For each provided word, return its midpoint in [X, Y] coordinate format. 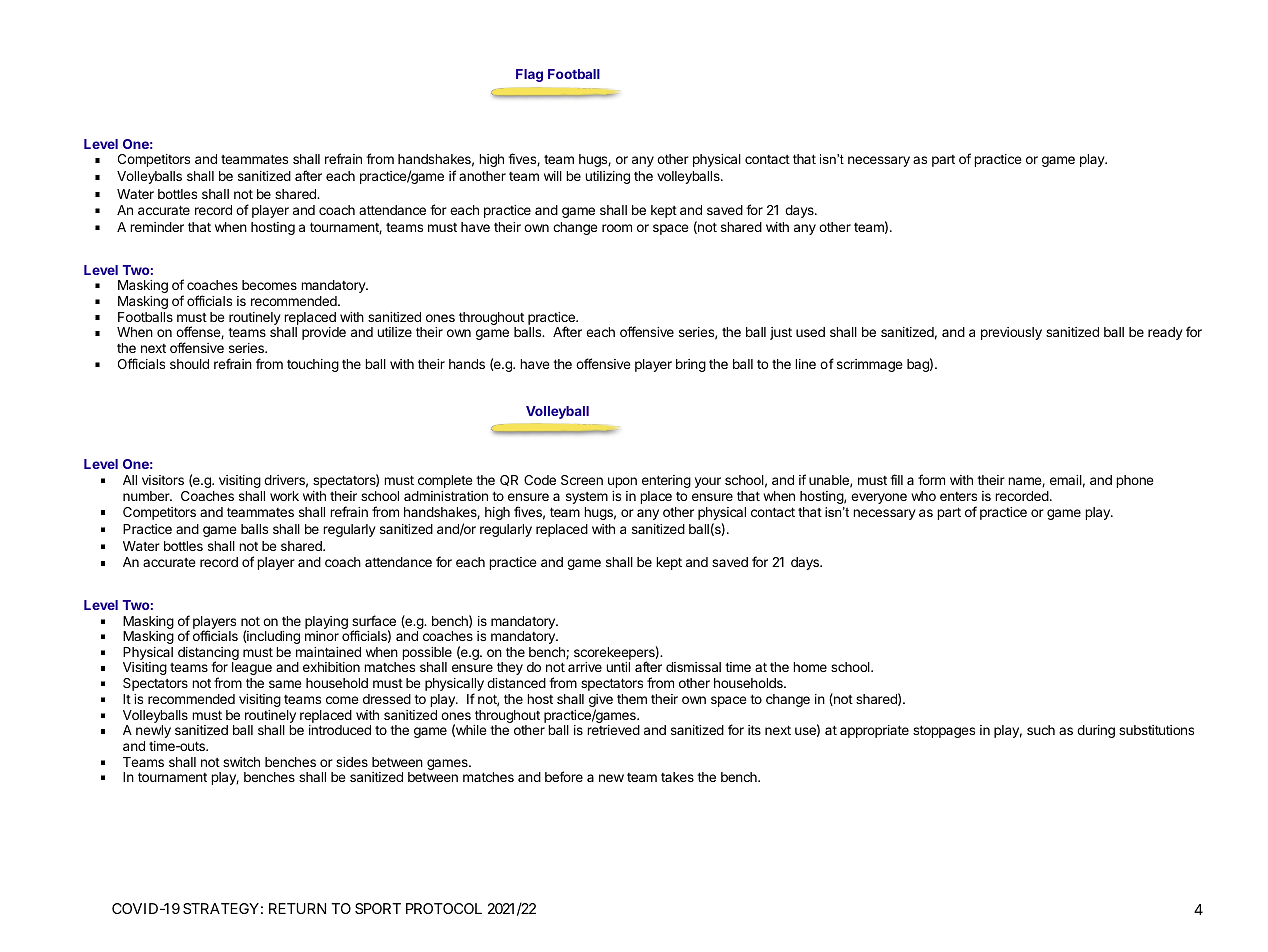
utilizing [607, 177]
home [810, 667]
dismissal [693, 667]
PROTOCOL [444, 908]
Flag [529, 75]
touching [313, 365]
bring [691, 365]
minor [322, 636]
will [553, 176]
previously [1011, 333]
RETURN [297, 908]
